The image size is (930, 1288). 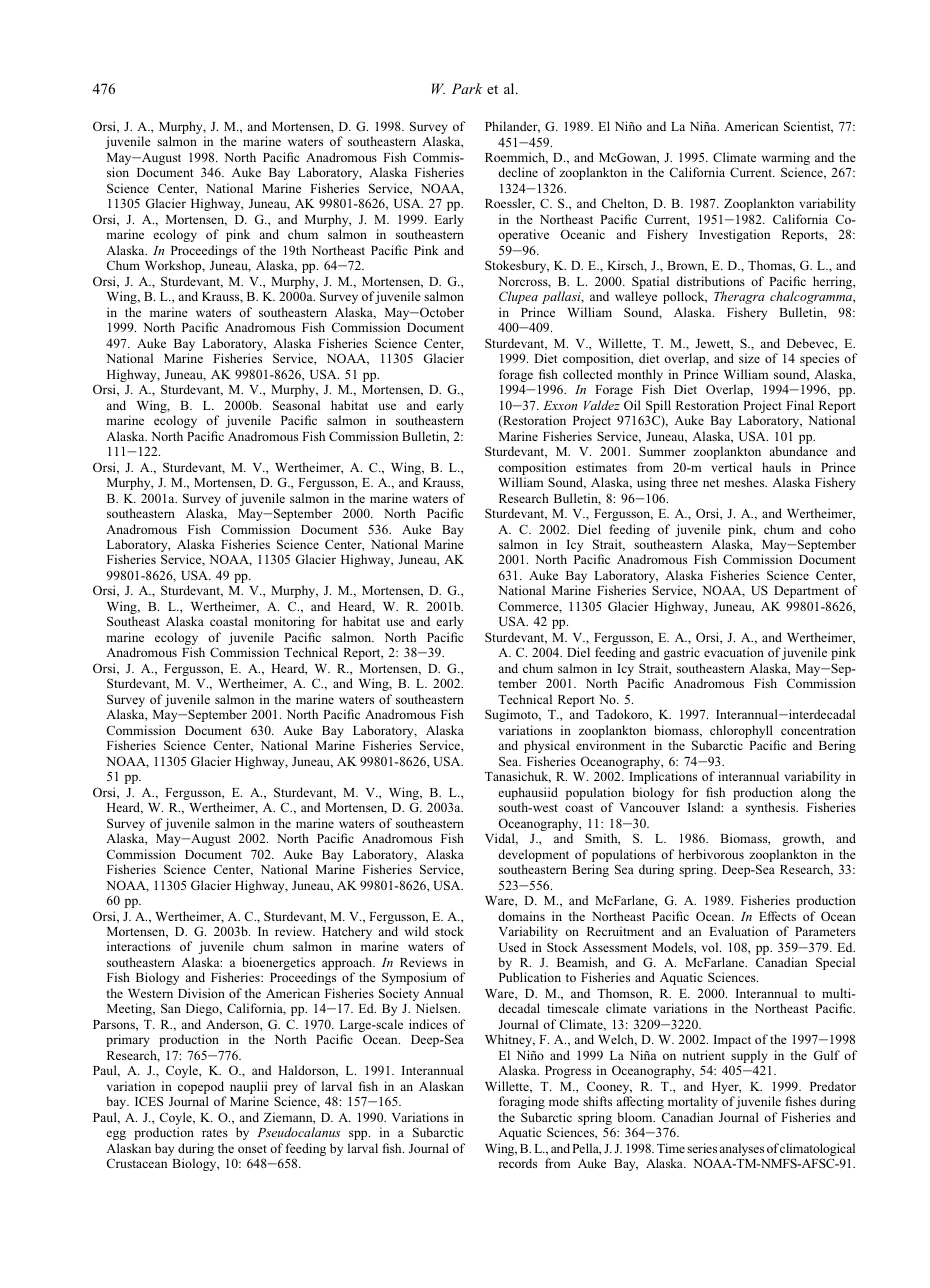 What do you see at coordinates (560, 405) in the image?
I see `Exxon` at bounding box center [560, 405].
